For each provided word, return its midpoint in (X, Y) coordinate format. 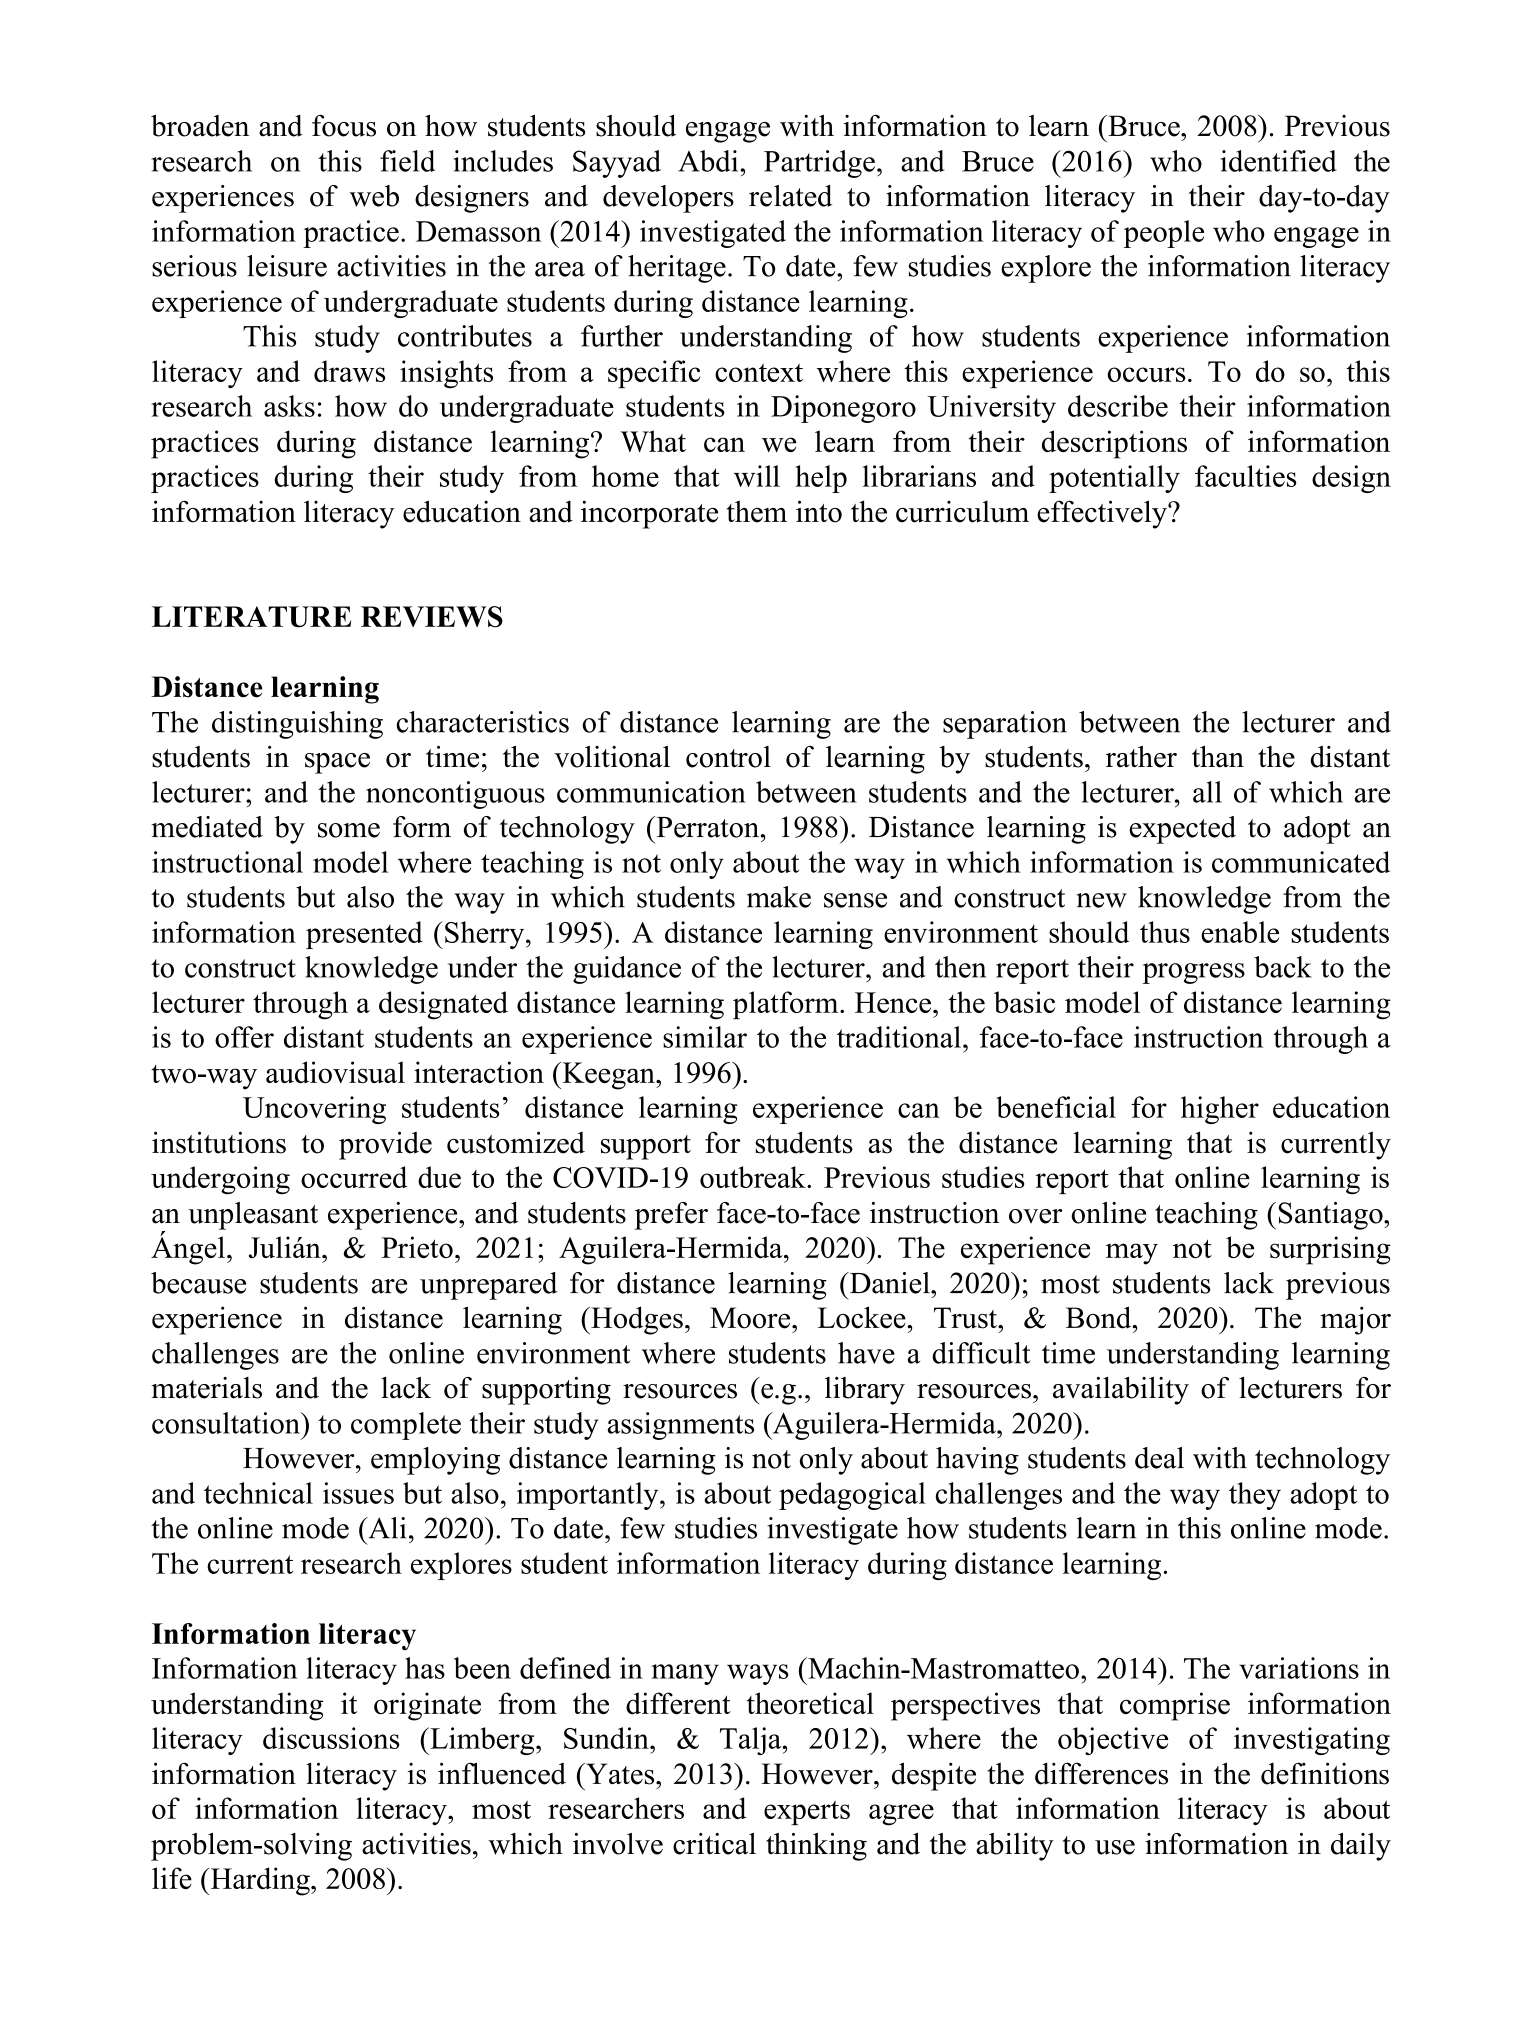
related (791, 196)
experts (807, 1812)
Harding (260, 1881)
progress (1193, 973)
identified (1278, 161)
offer (244, 1037)
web (374, 196)
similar (705, 1037)
